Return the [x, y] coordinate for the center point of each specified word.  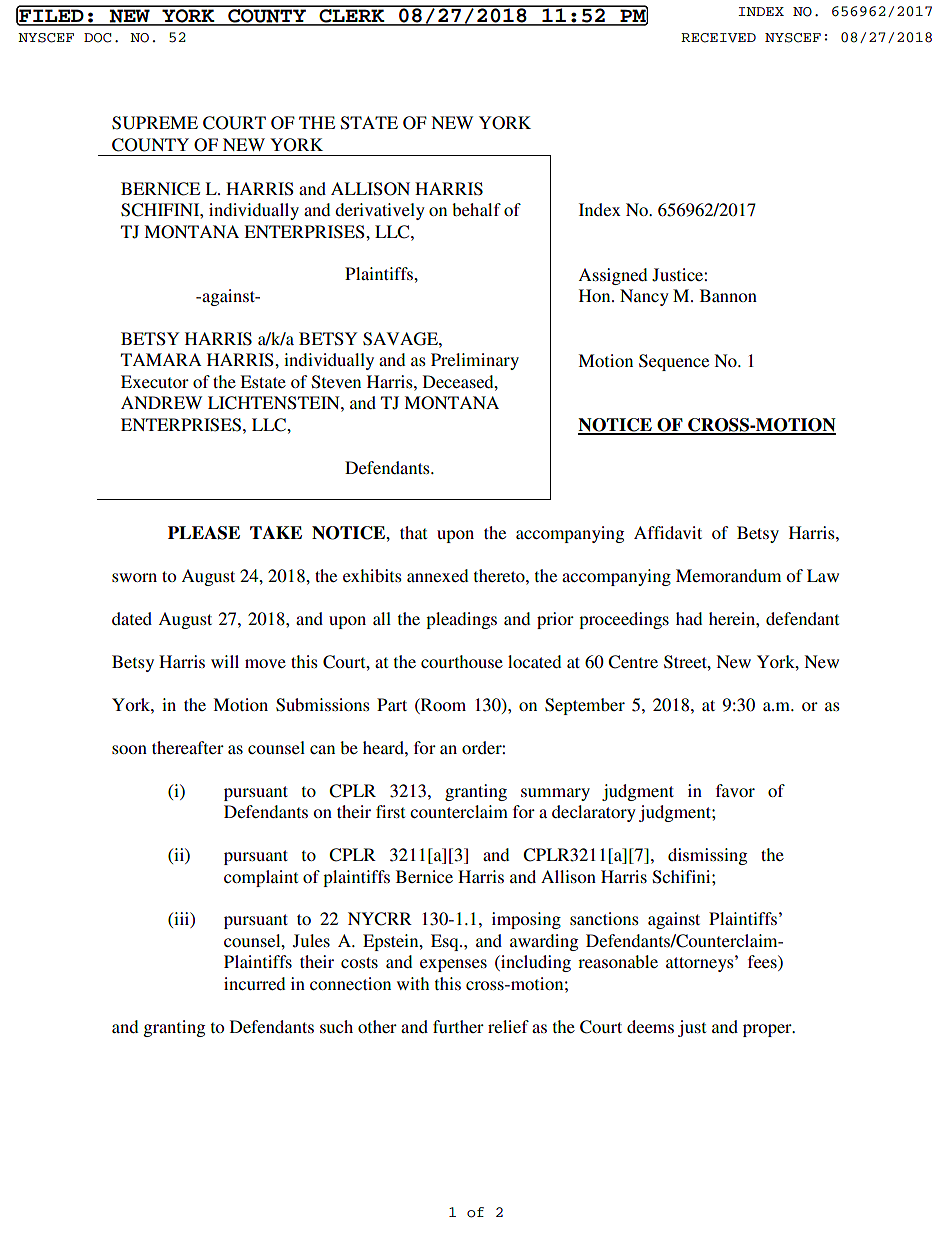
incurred [254, 983]
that [413, 532]
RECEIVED [718, 38]
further [458, 1026]
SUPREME [155, 123]
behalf [476, 209]
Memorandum [728, 575]
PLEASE [204, 533]
